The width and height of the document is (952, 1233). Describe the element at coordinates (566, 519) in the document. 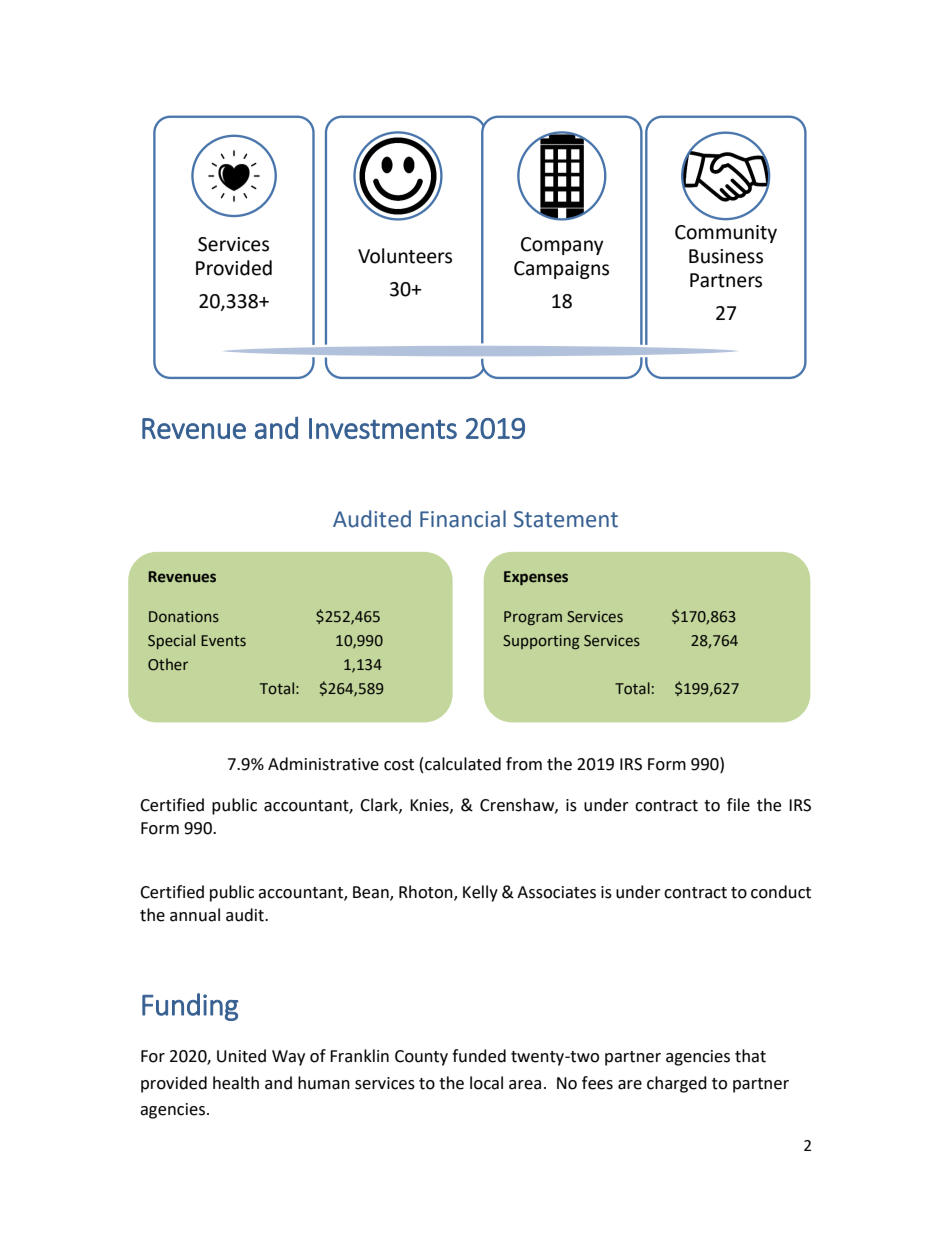

I see `Statement` at that location.
